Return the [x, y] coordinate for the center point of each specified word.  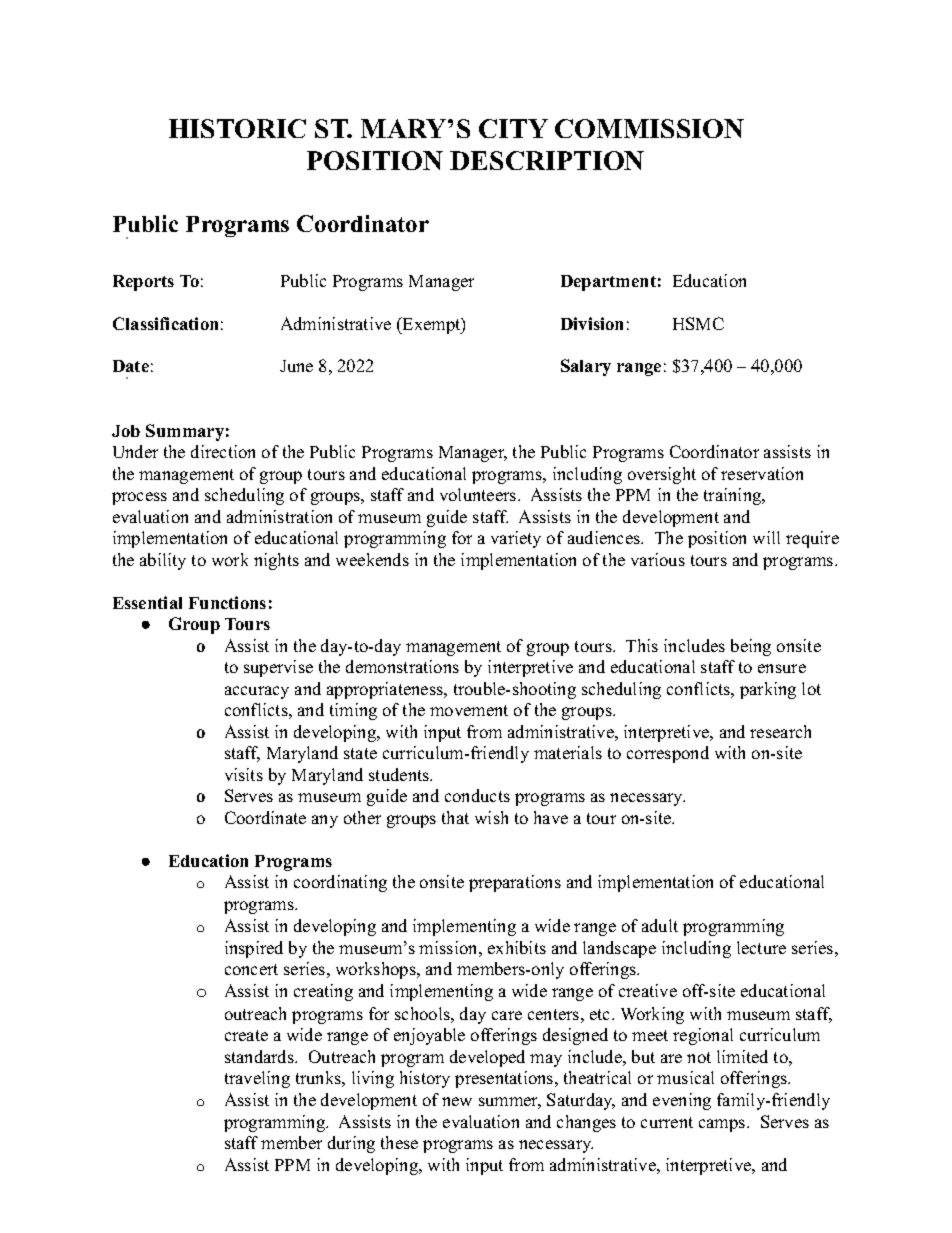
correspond [668, 754]
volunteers [479, 494]
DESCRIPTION [547, 160]
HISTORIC [237, 128]
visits [244, 774]
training [734, 496]
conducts [477, 795]
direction [223, 451]
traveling [257, 1079]
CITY [513, 128]
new [457, 1101]
